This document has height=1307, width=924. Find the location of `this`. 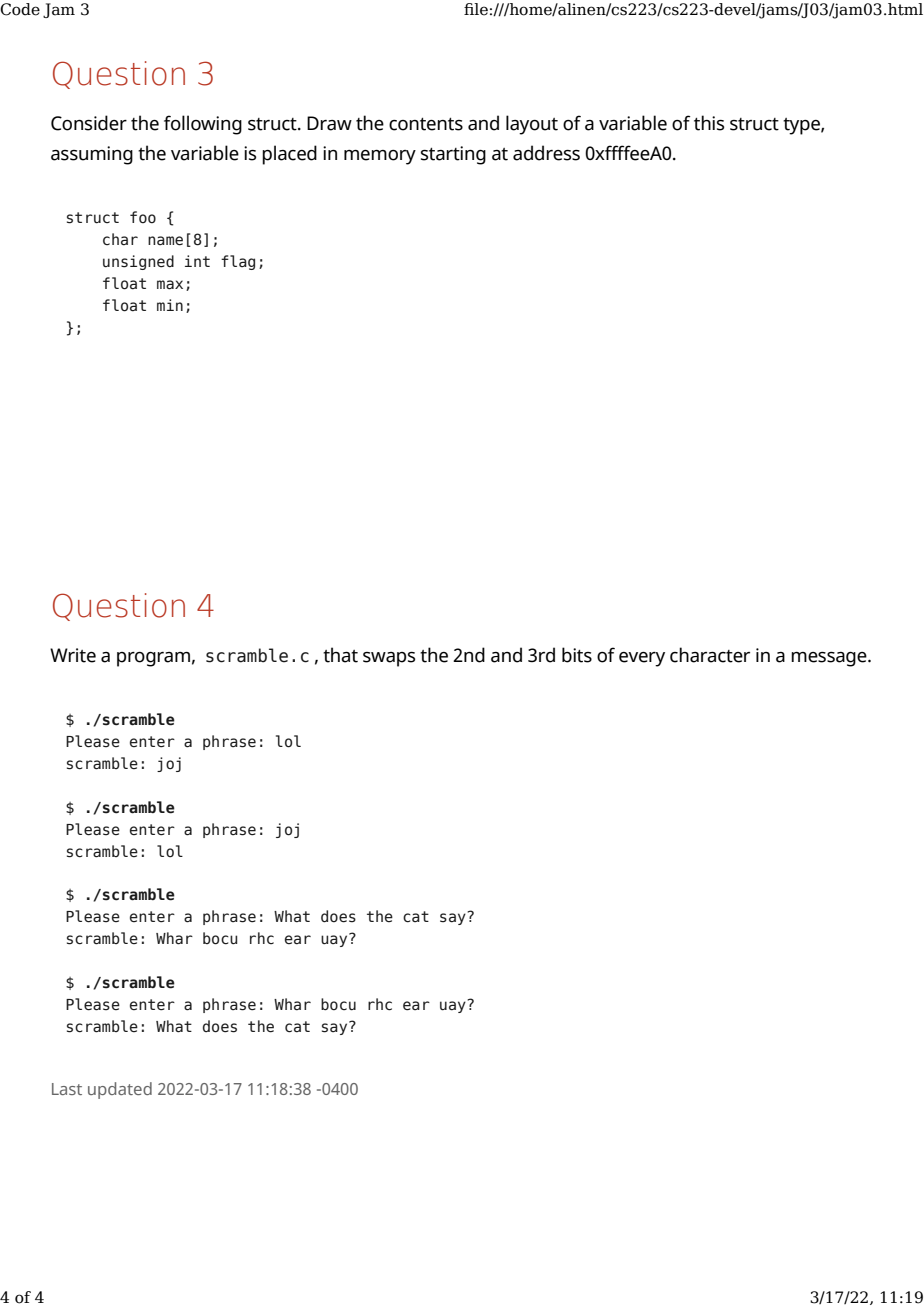

this is located at coordinates (709, 123).
